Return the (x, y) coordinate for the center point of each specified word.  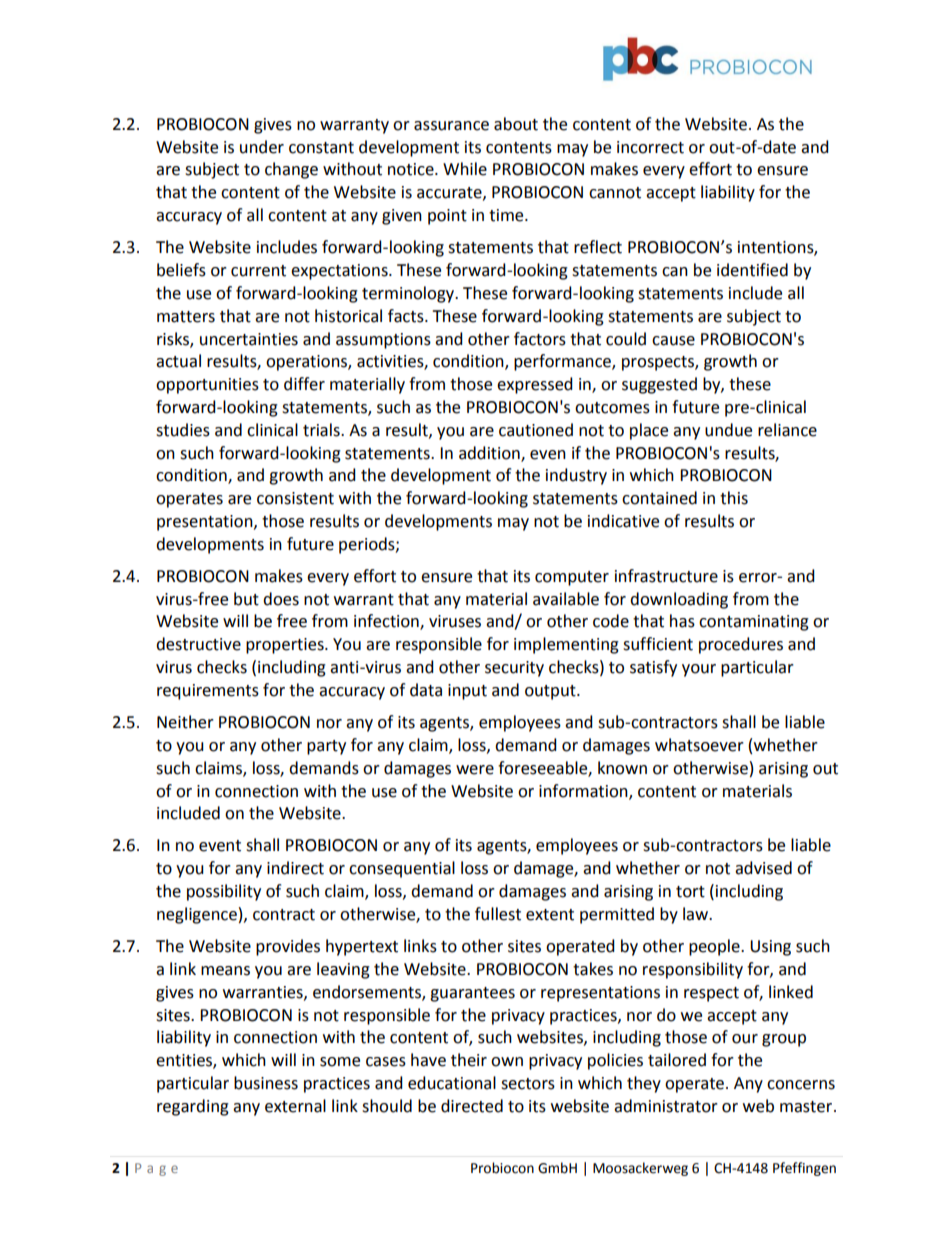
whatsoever (699, 745)
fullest (498, 914)
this (734, 498)
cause (673, 341)
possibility (224, 892)
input (467, 692)
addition (490, 453)
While (465, 169)
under (262, 147)
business (266, 1083)
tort (690, 892)
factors (540, 339)
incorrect (650, 147)
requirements (208, 692)
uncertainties (249, 339)
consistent (295, 498)
